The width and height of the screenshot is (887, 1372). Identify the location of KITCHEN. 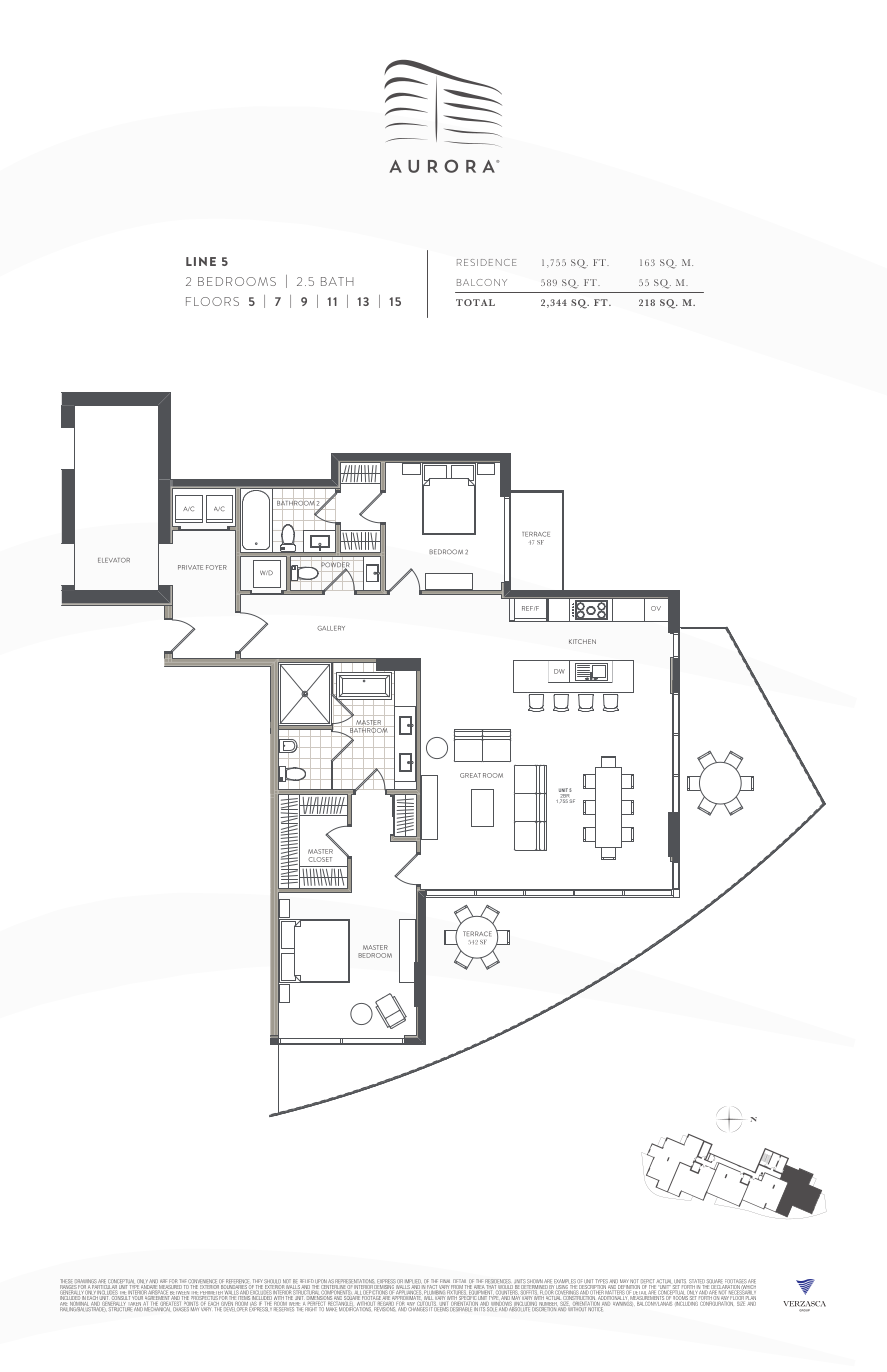
(582, 641).
